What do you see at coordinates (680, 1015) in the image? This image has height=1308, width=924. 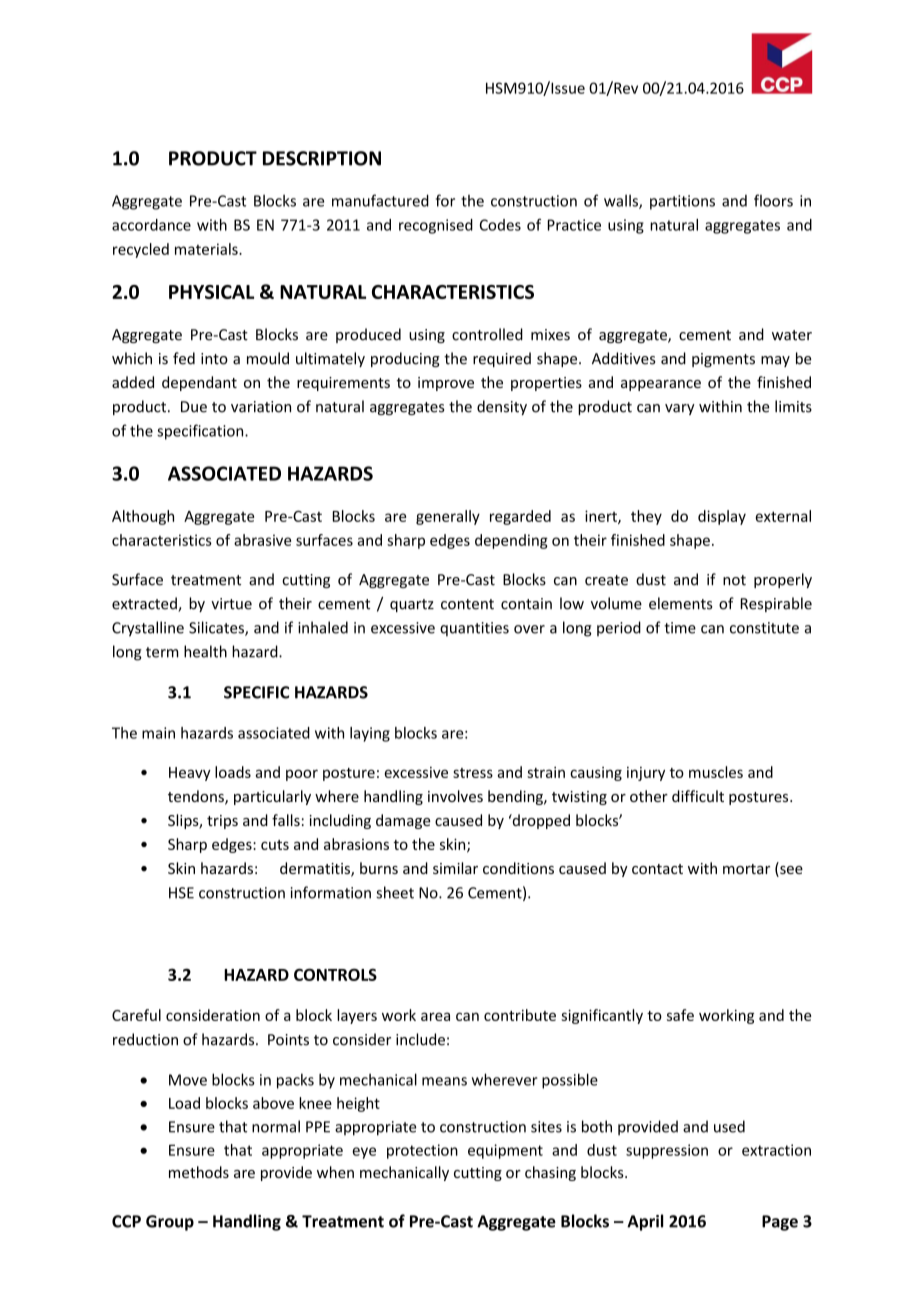 I see `safe` at bounding box center [680, 1015].
